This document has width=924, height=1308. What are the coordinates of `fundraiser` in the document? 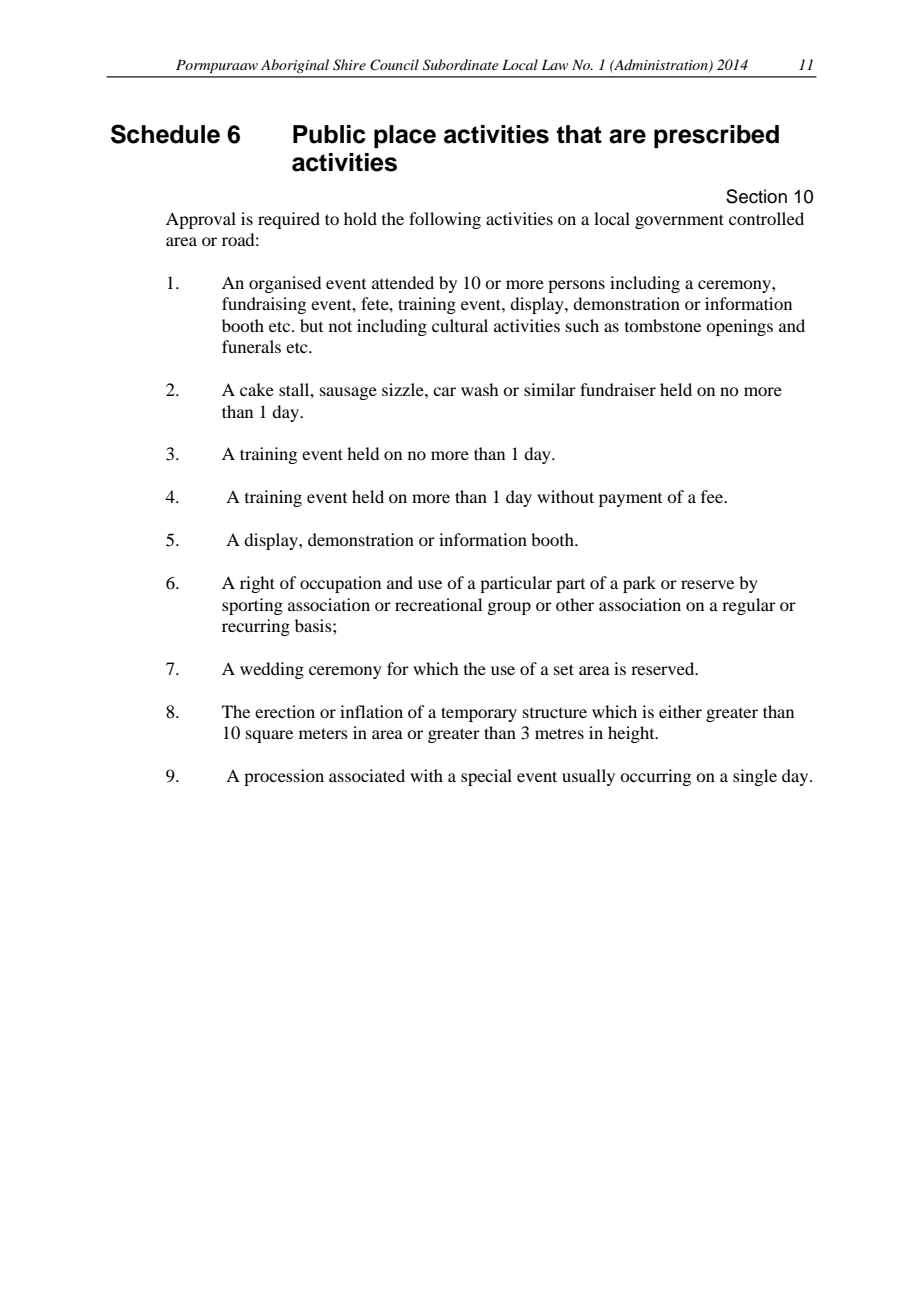 It's located at (618, 389).
